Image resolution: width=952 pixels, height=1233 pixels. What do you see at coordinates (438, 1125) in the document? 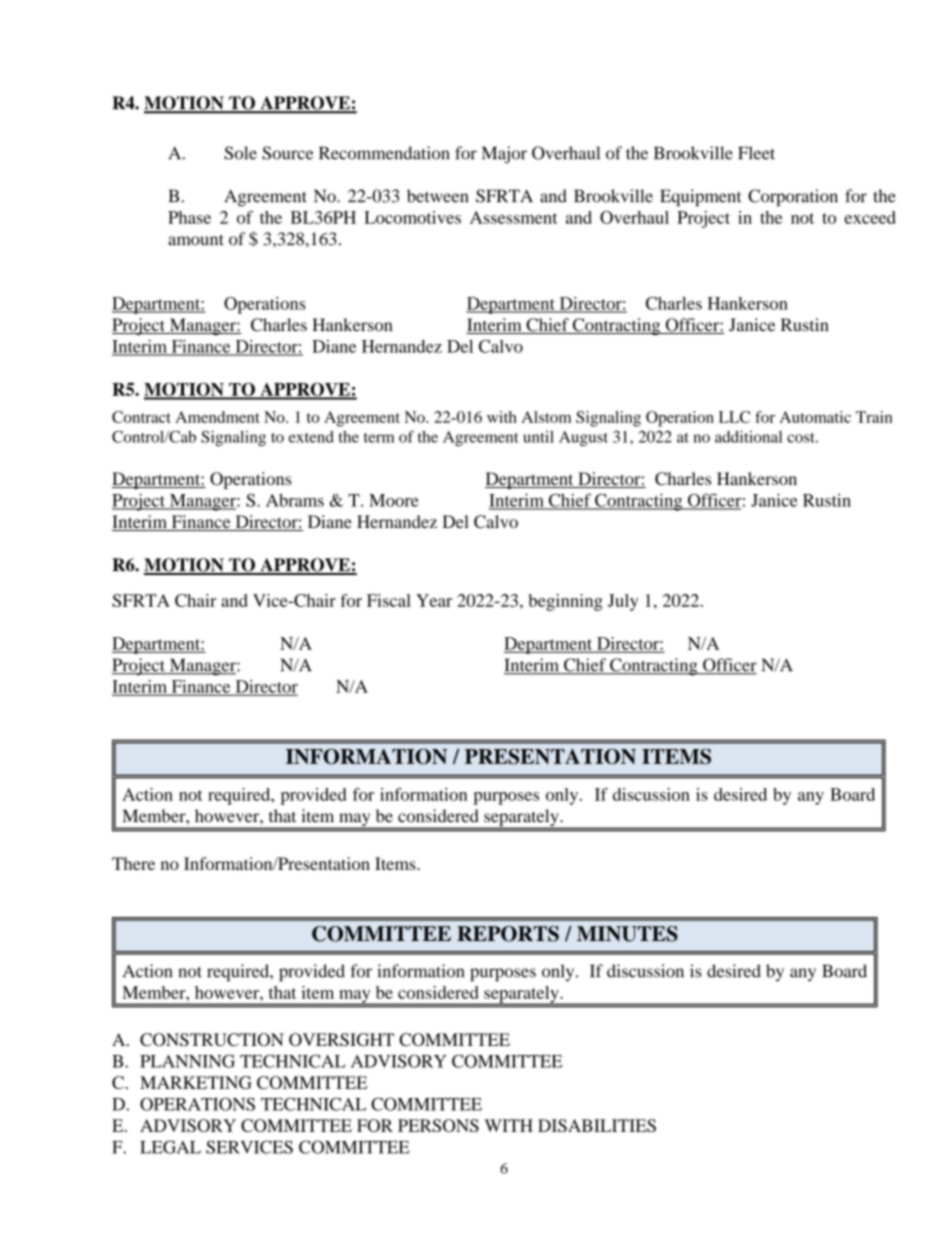
I see `PERSONS` at bounding box center [438, 1125].
